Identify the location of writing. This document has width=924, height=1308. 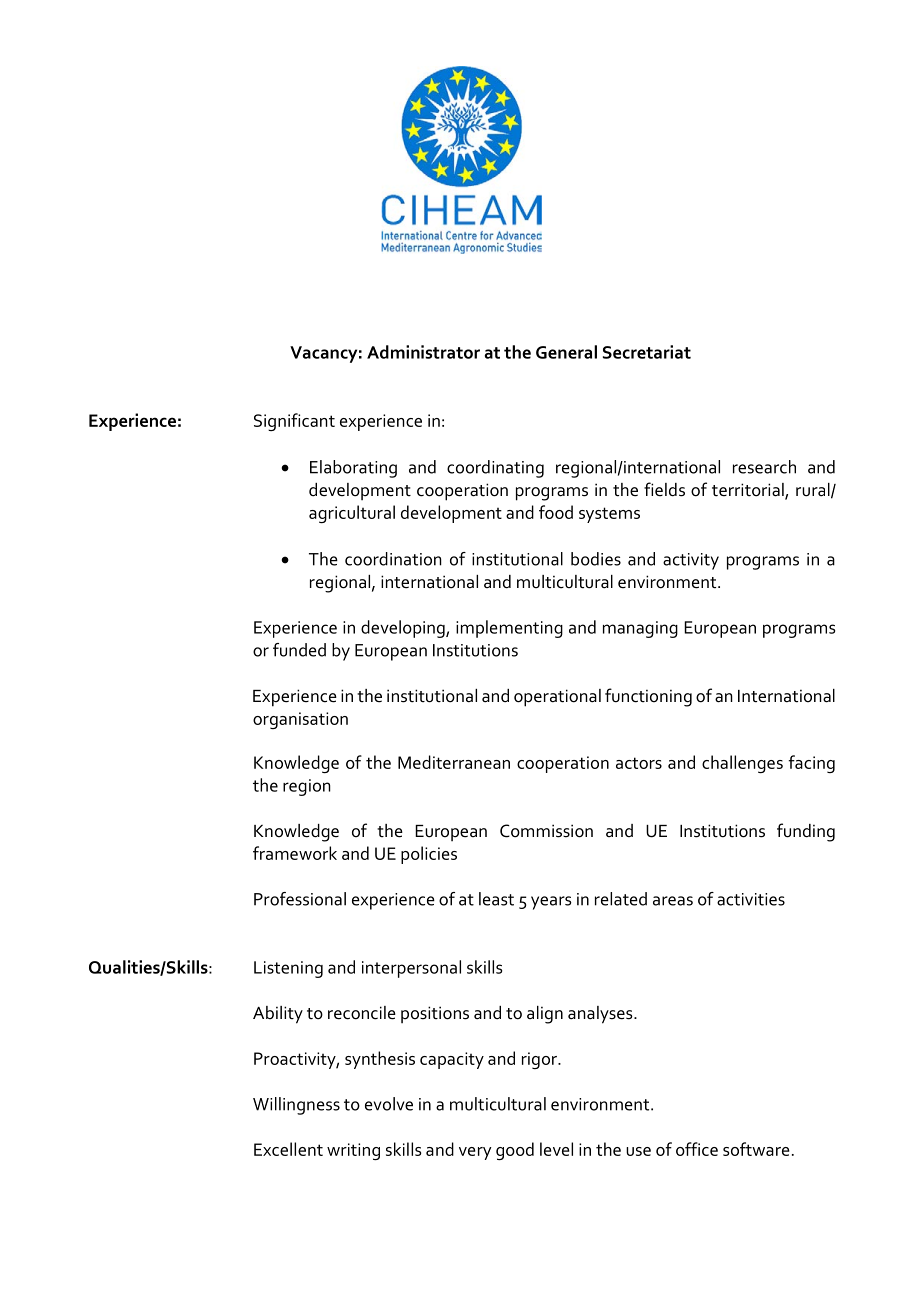
(353, 1151).
